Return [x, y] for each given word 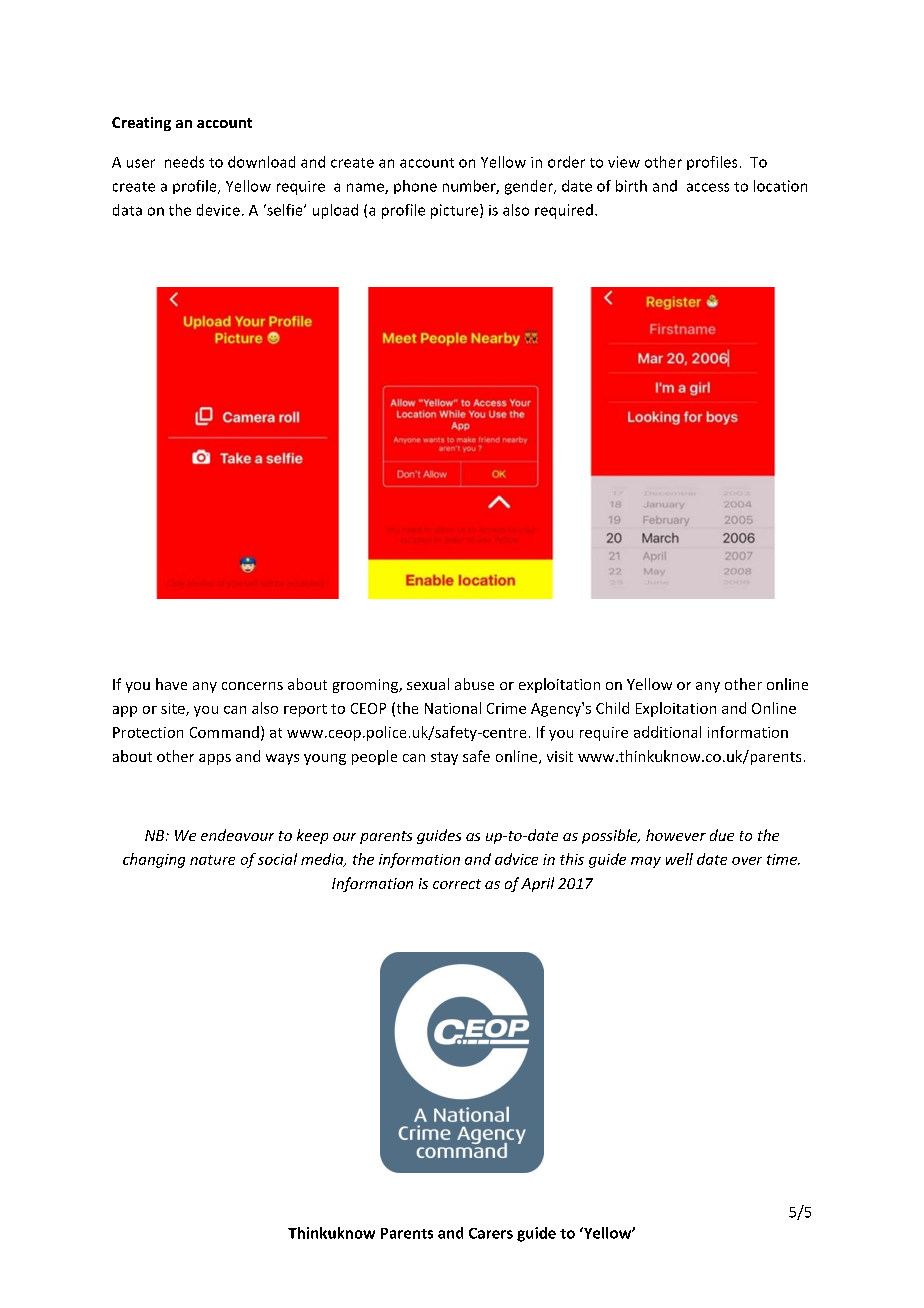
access [708, 187]
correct [457, 884]
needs [184, 162]
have [171, 684]
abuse [474, 684]
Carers [491, 1233]
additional [667, 732]
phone [415, 187]
